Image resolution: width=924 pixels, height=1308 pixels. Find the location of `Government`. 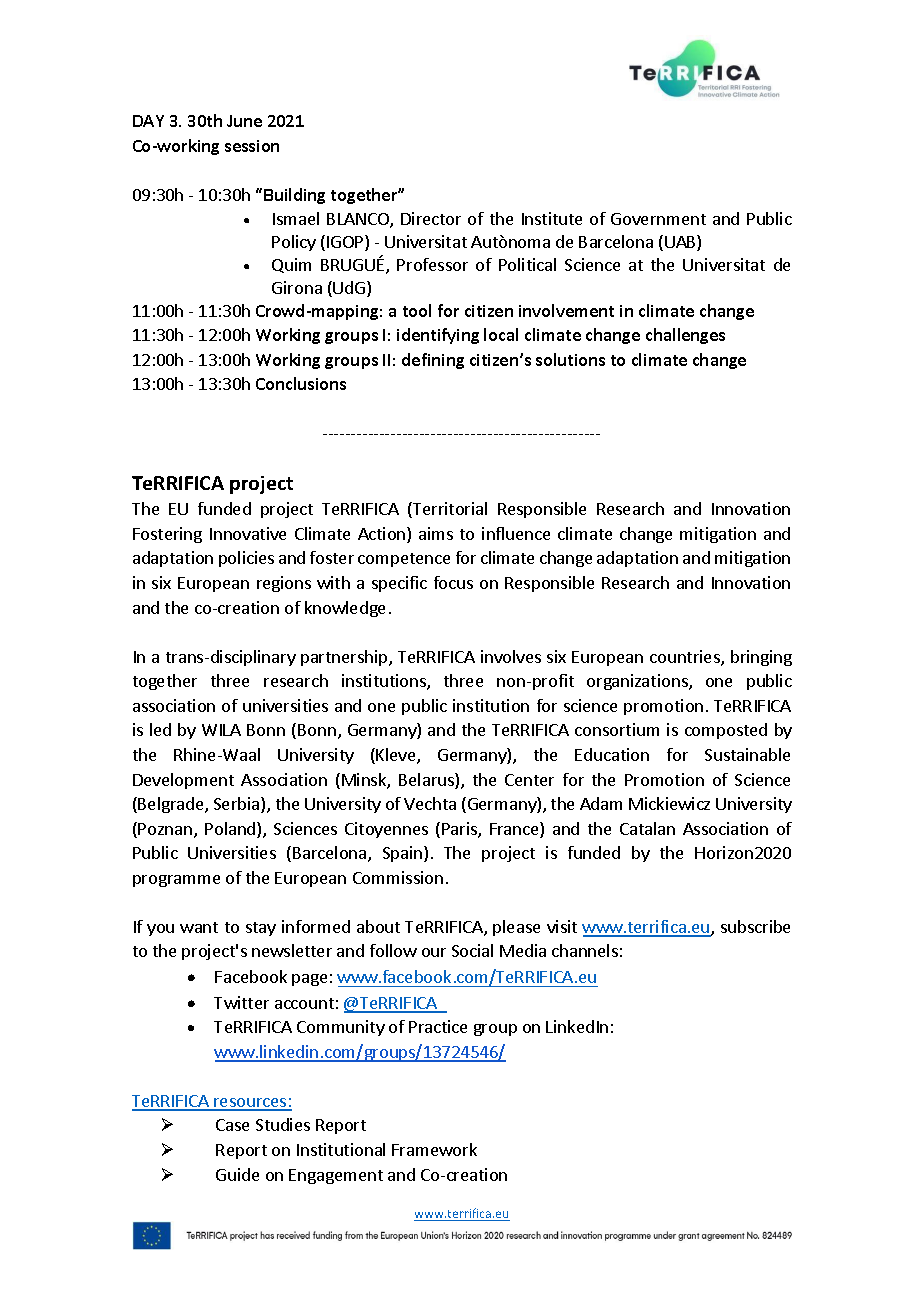

Government is located at coordinates (658, 219).
